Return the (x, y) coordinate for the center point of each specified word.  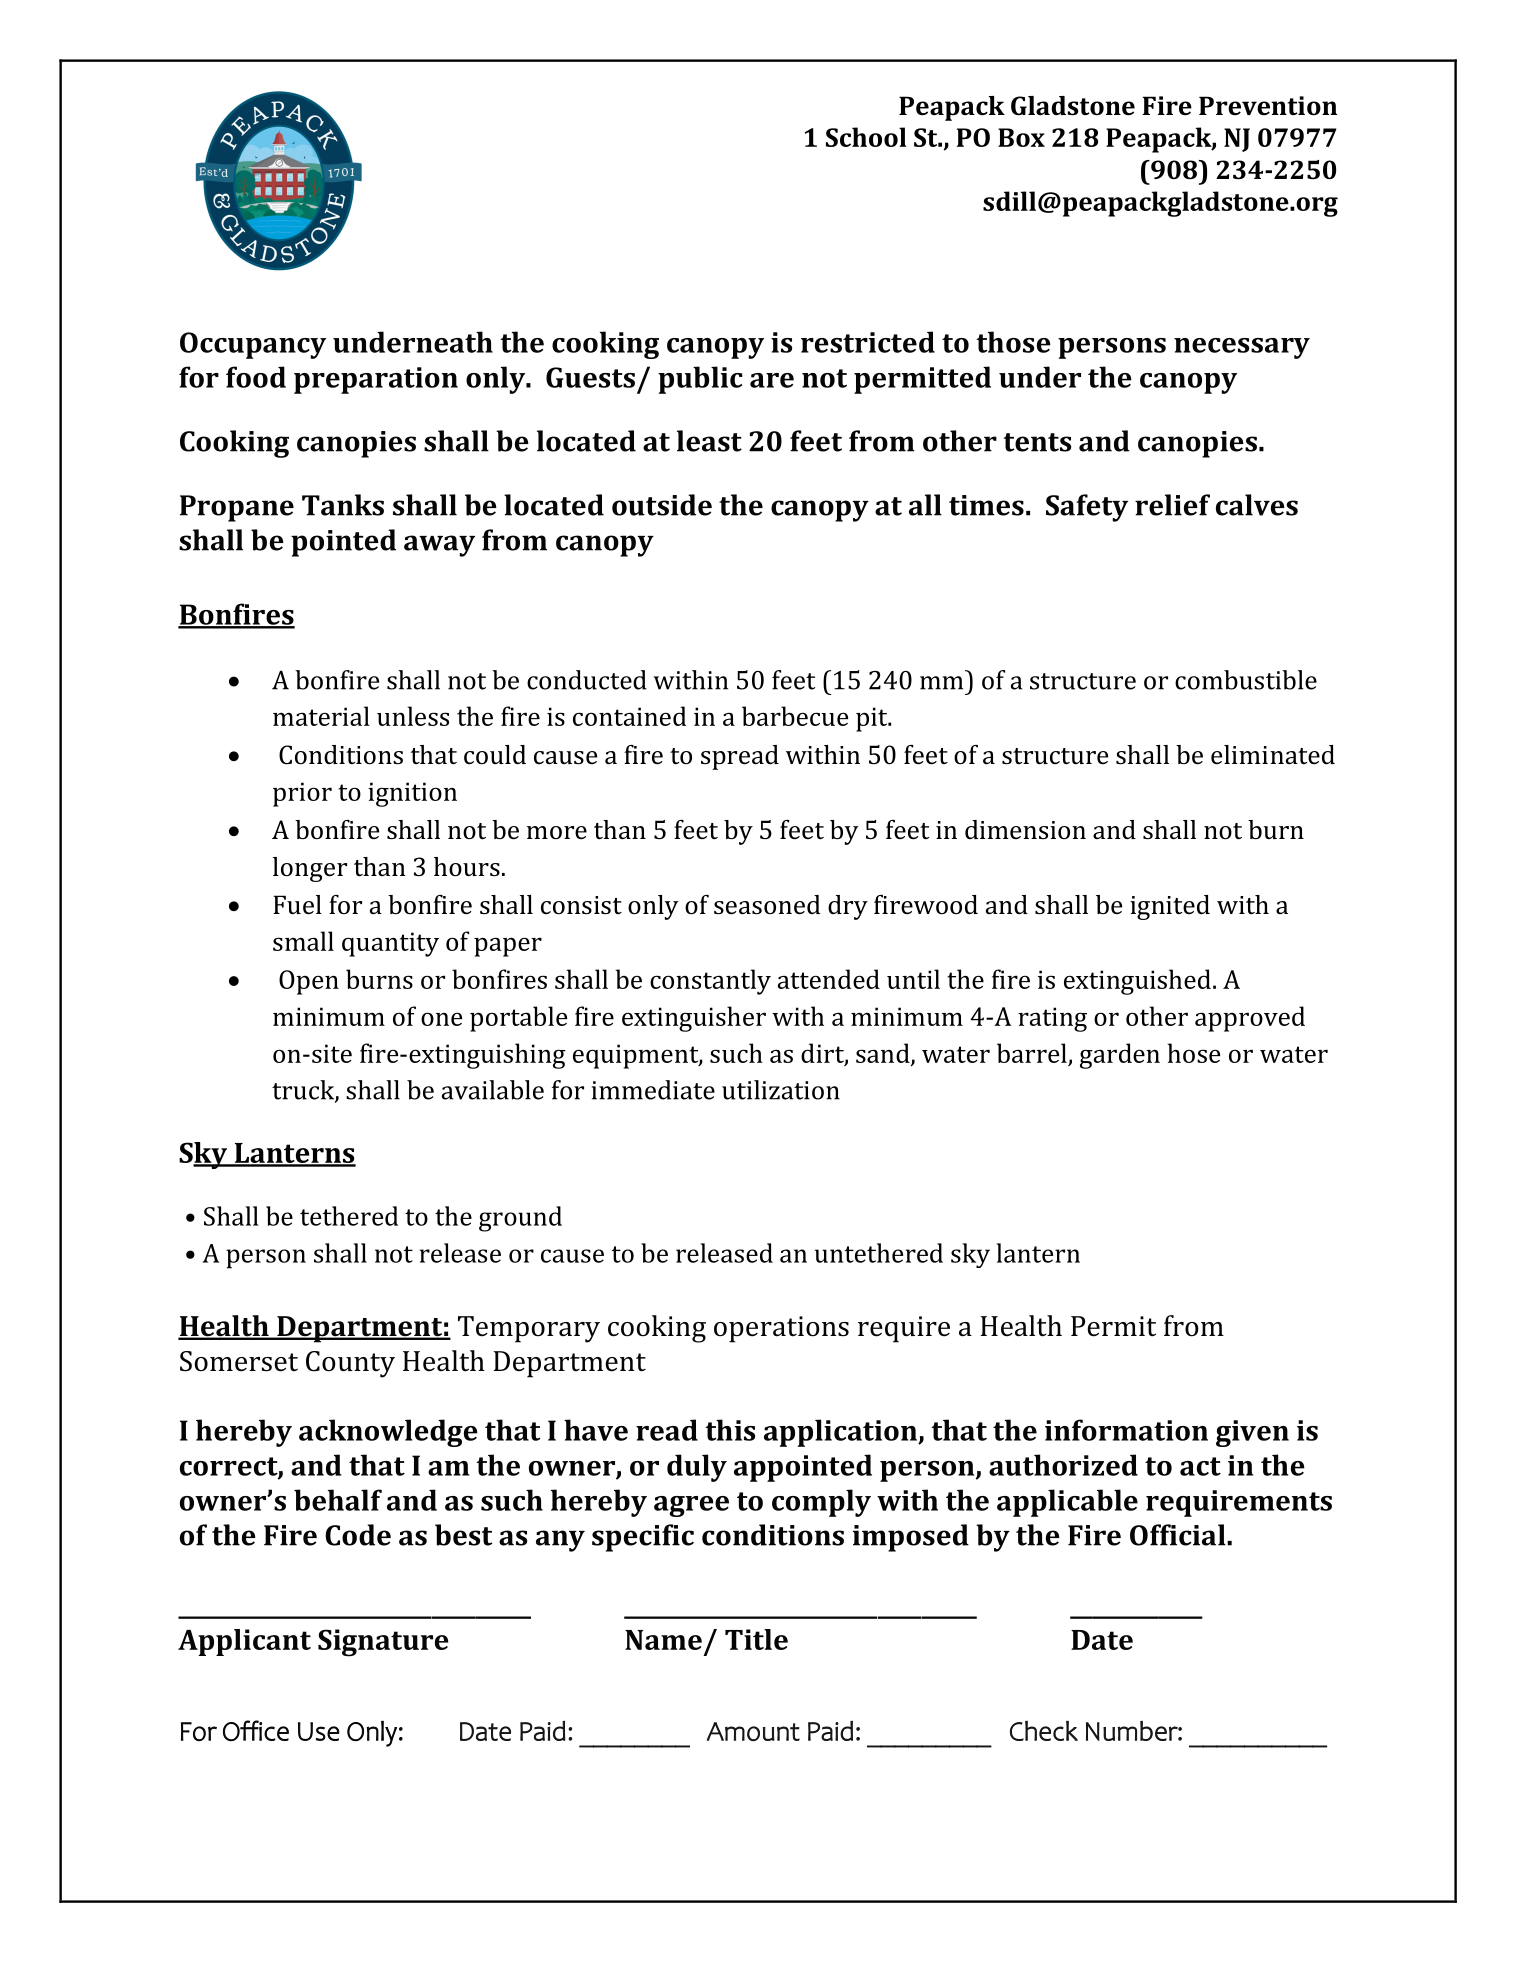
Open (309, 982)
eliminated (1273, 755)
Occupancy (253, 345)
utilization (781, 1090)
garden (1120, 1056)
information (1126, 1430)
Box (1021, 137)
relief (1172, 505)
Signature (383, 1643)
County (350, 1364)
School (866, 137)
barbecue (795, 716)
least (709, 441)
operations (781, 1329)
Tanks (343, 505)
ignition (412, 794)
